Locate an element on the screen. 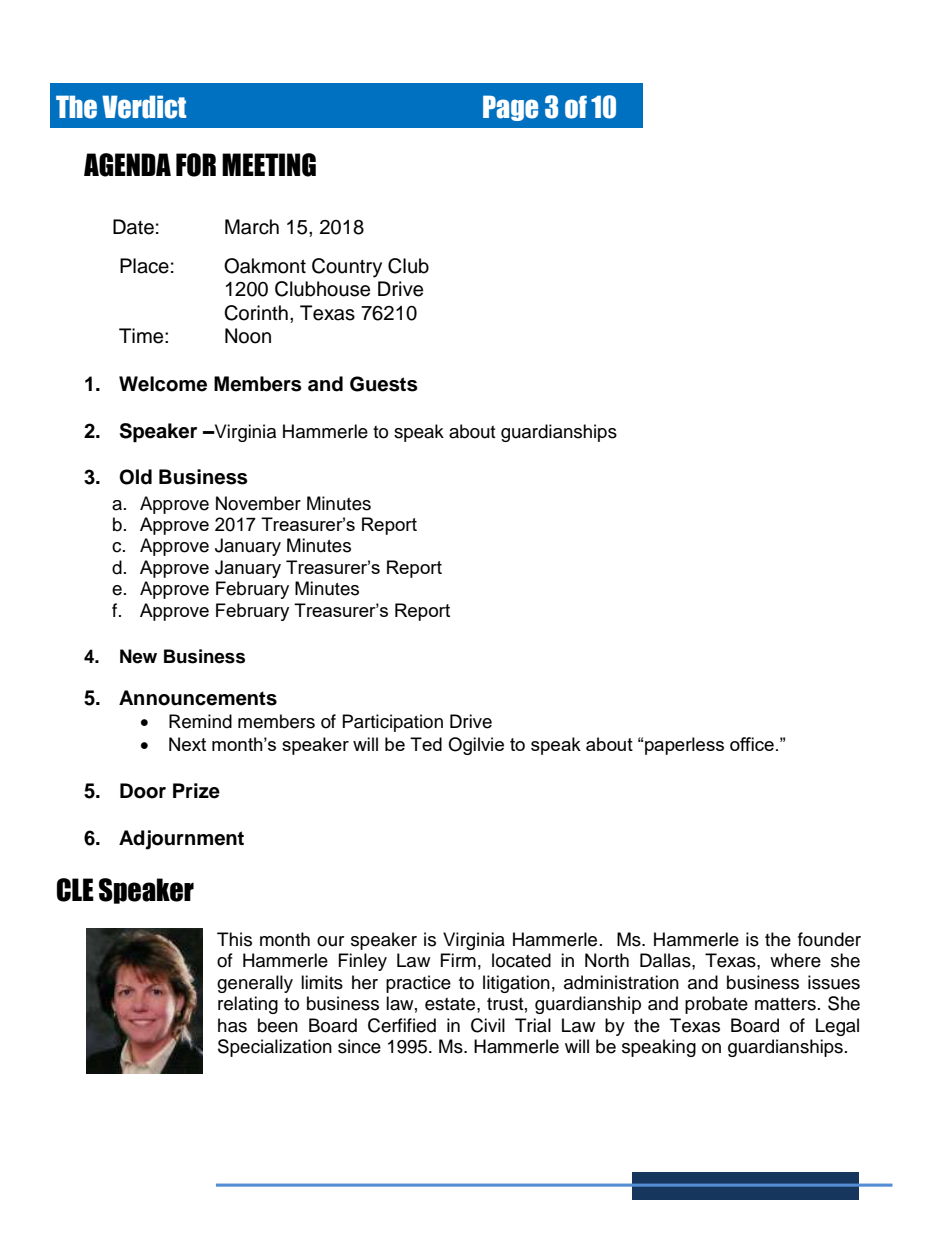 The width and height of the screenshot is (952, 1233). office is located at coordinates (752, 744).
